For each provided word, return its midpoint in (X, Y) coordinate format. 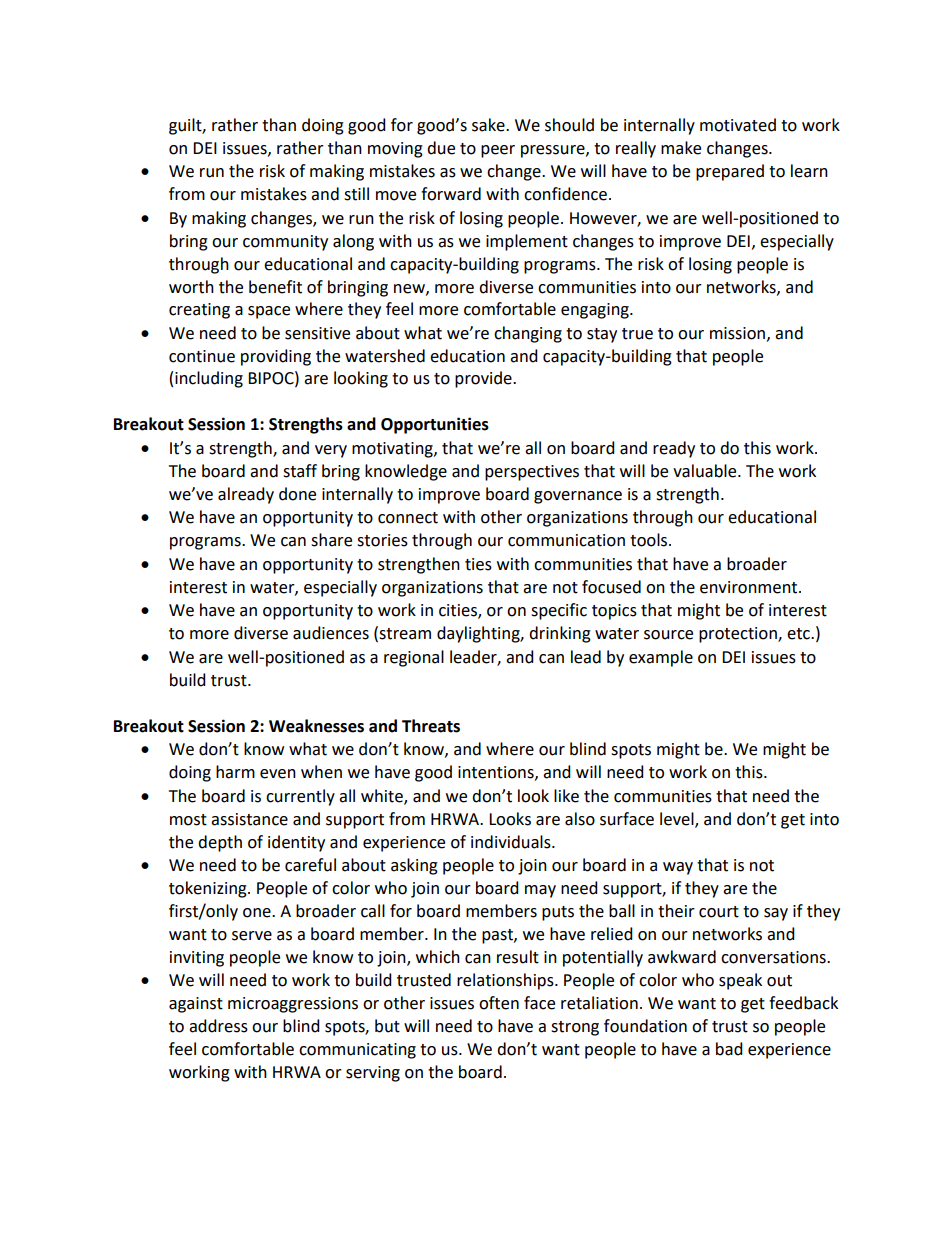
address (218, 1026)
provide (484, 379)
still (356, 194)
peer (498, 151)
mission (739, 334)
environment (750, 587)
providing (276, 357)
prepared (730, 172)
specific (559, 611)
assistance (249, 819)
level (678, 820)
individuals (512, 842)
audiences (331, 633)
